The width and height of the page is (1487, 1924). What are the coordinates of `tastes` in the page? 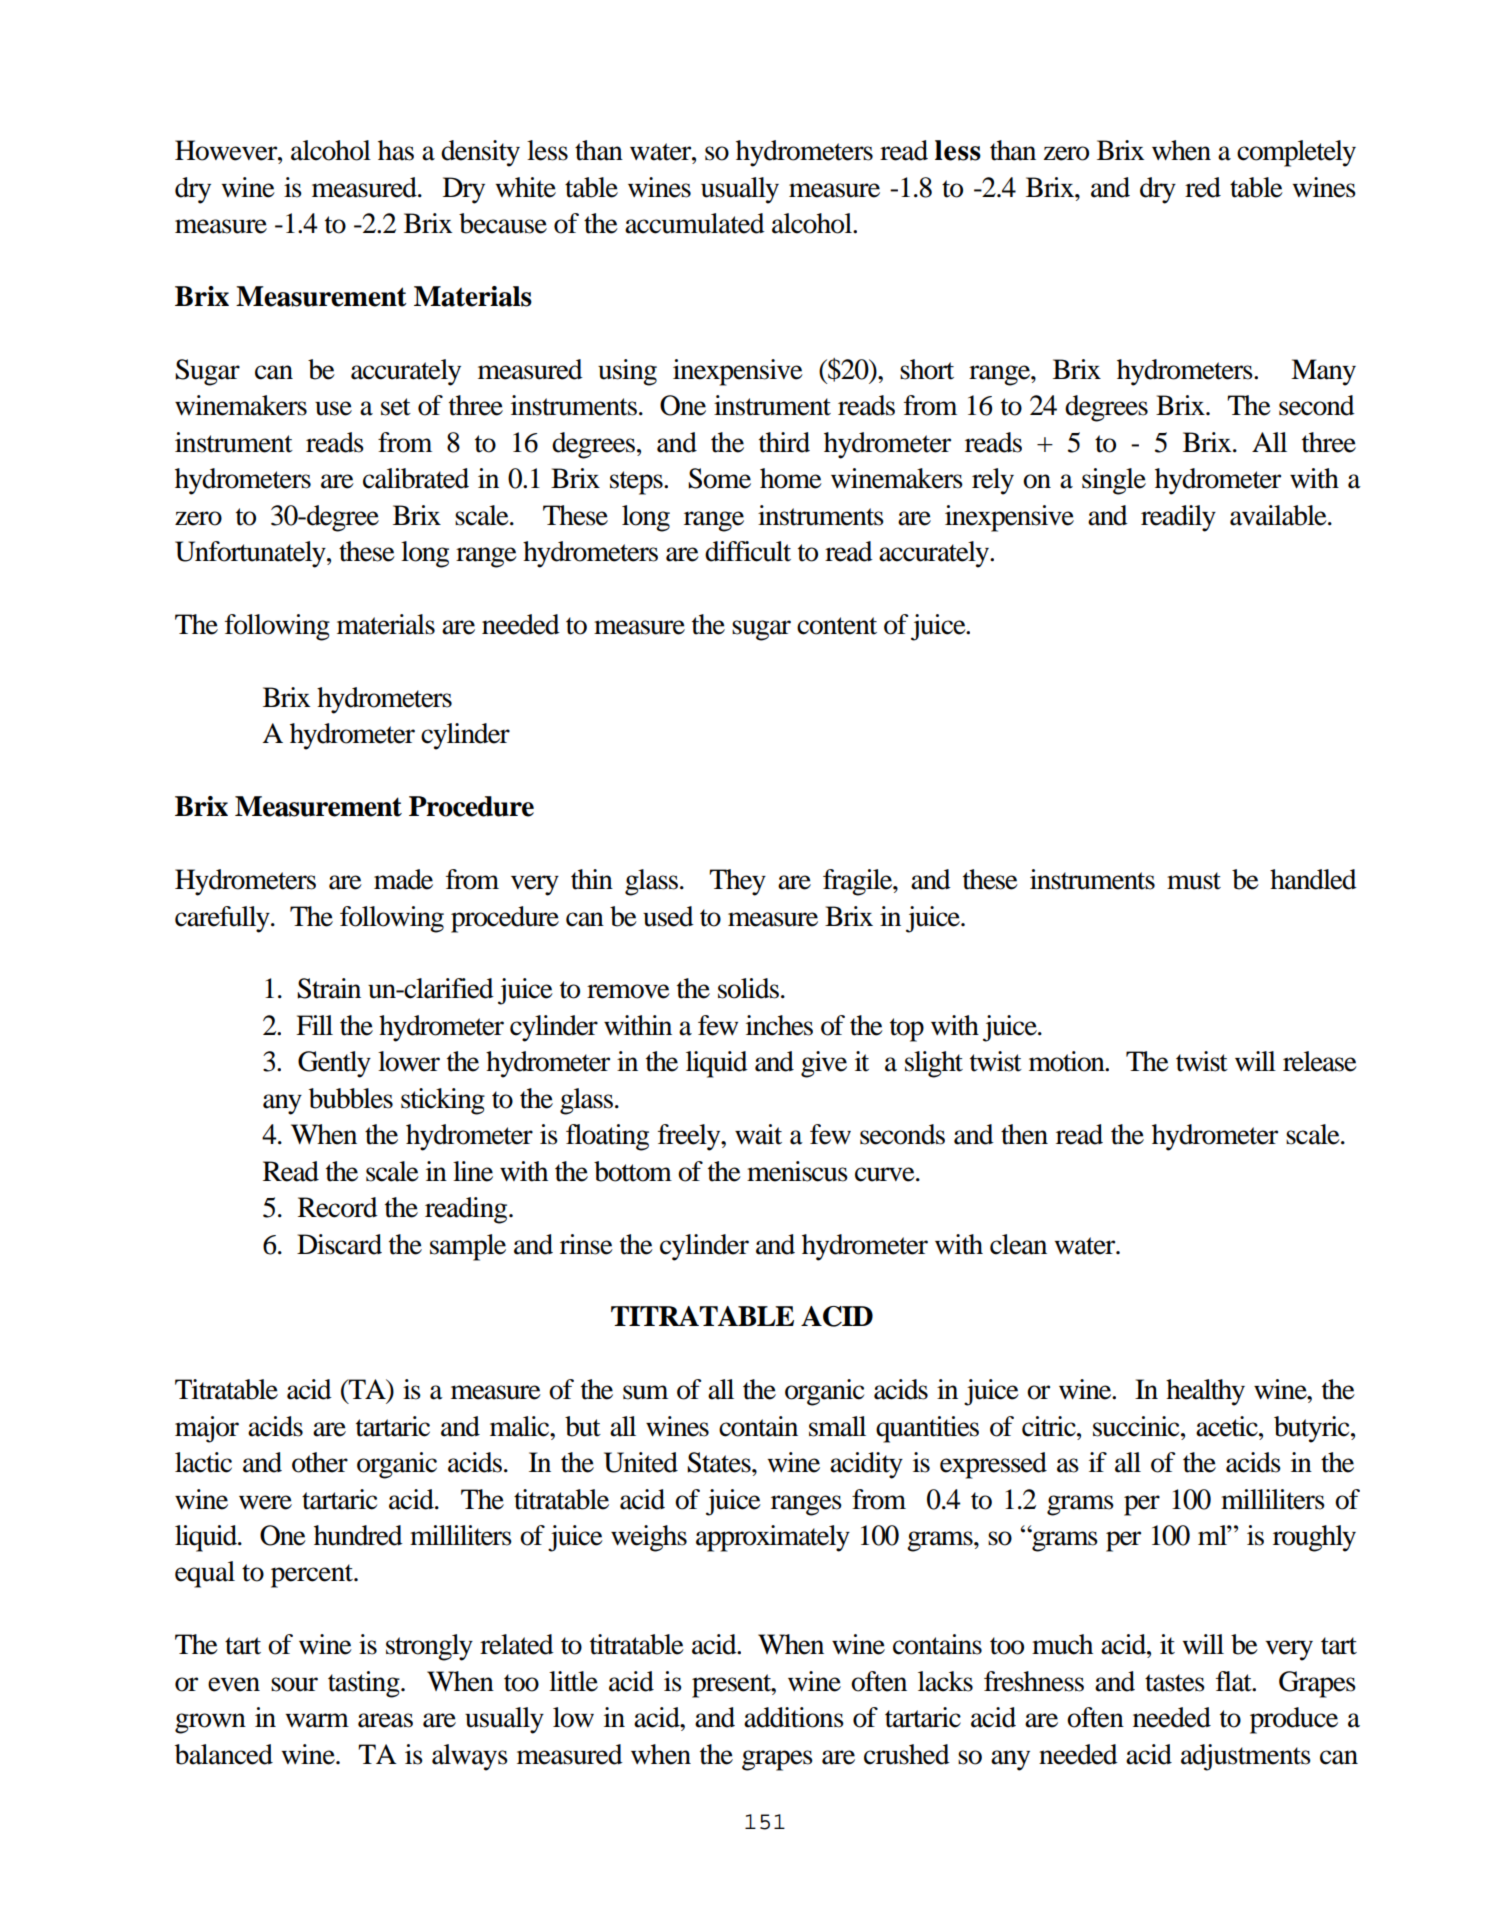 It's located at (1175, 1683).
